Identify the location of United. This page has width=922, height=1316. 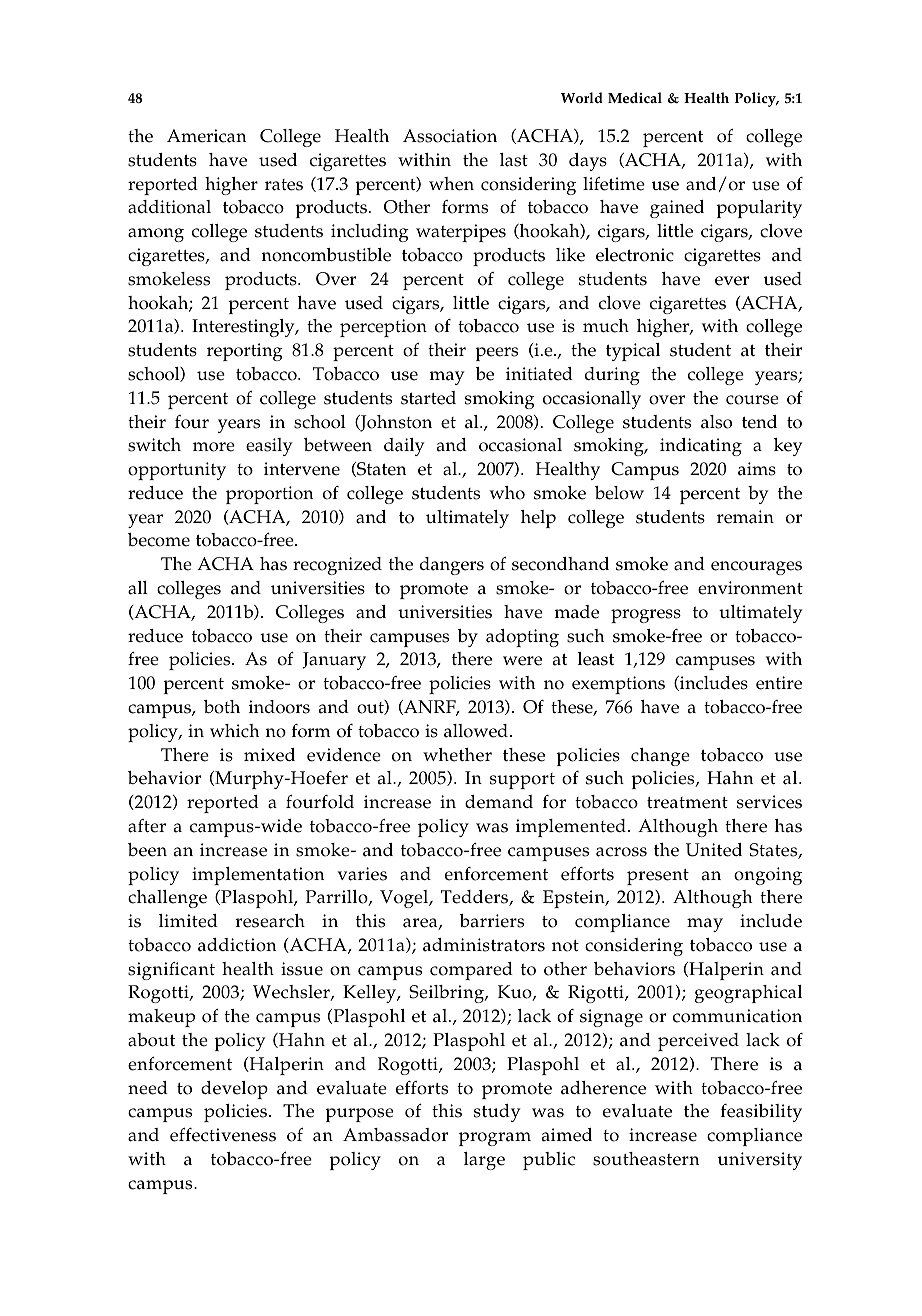
(714, 850).
